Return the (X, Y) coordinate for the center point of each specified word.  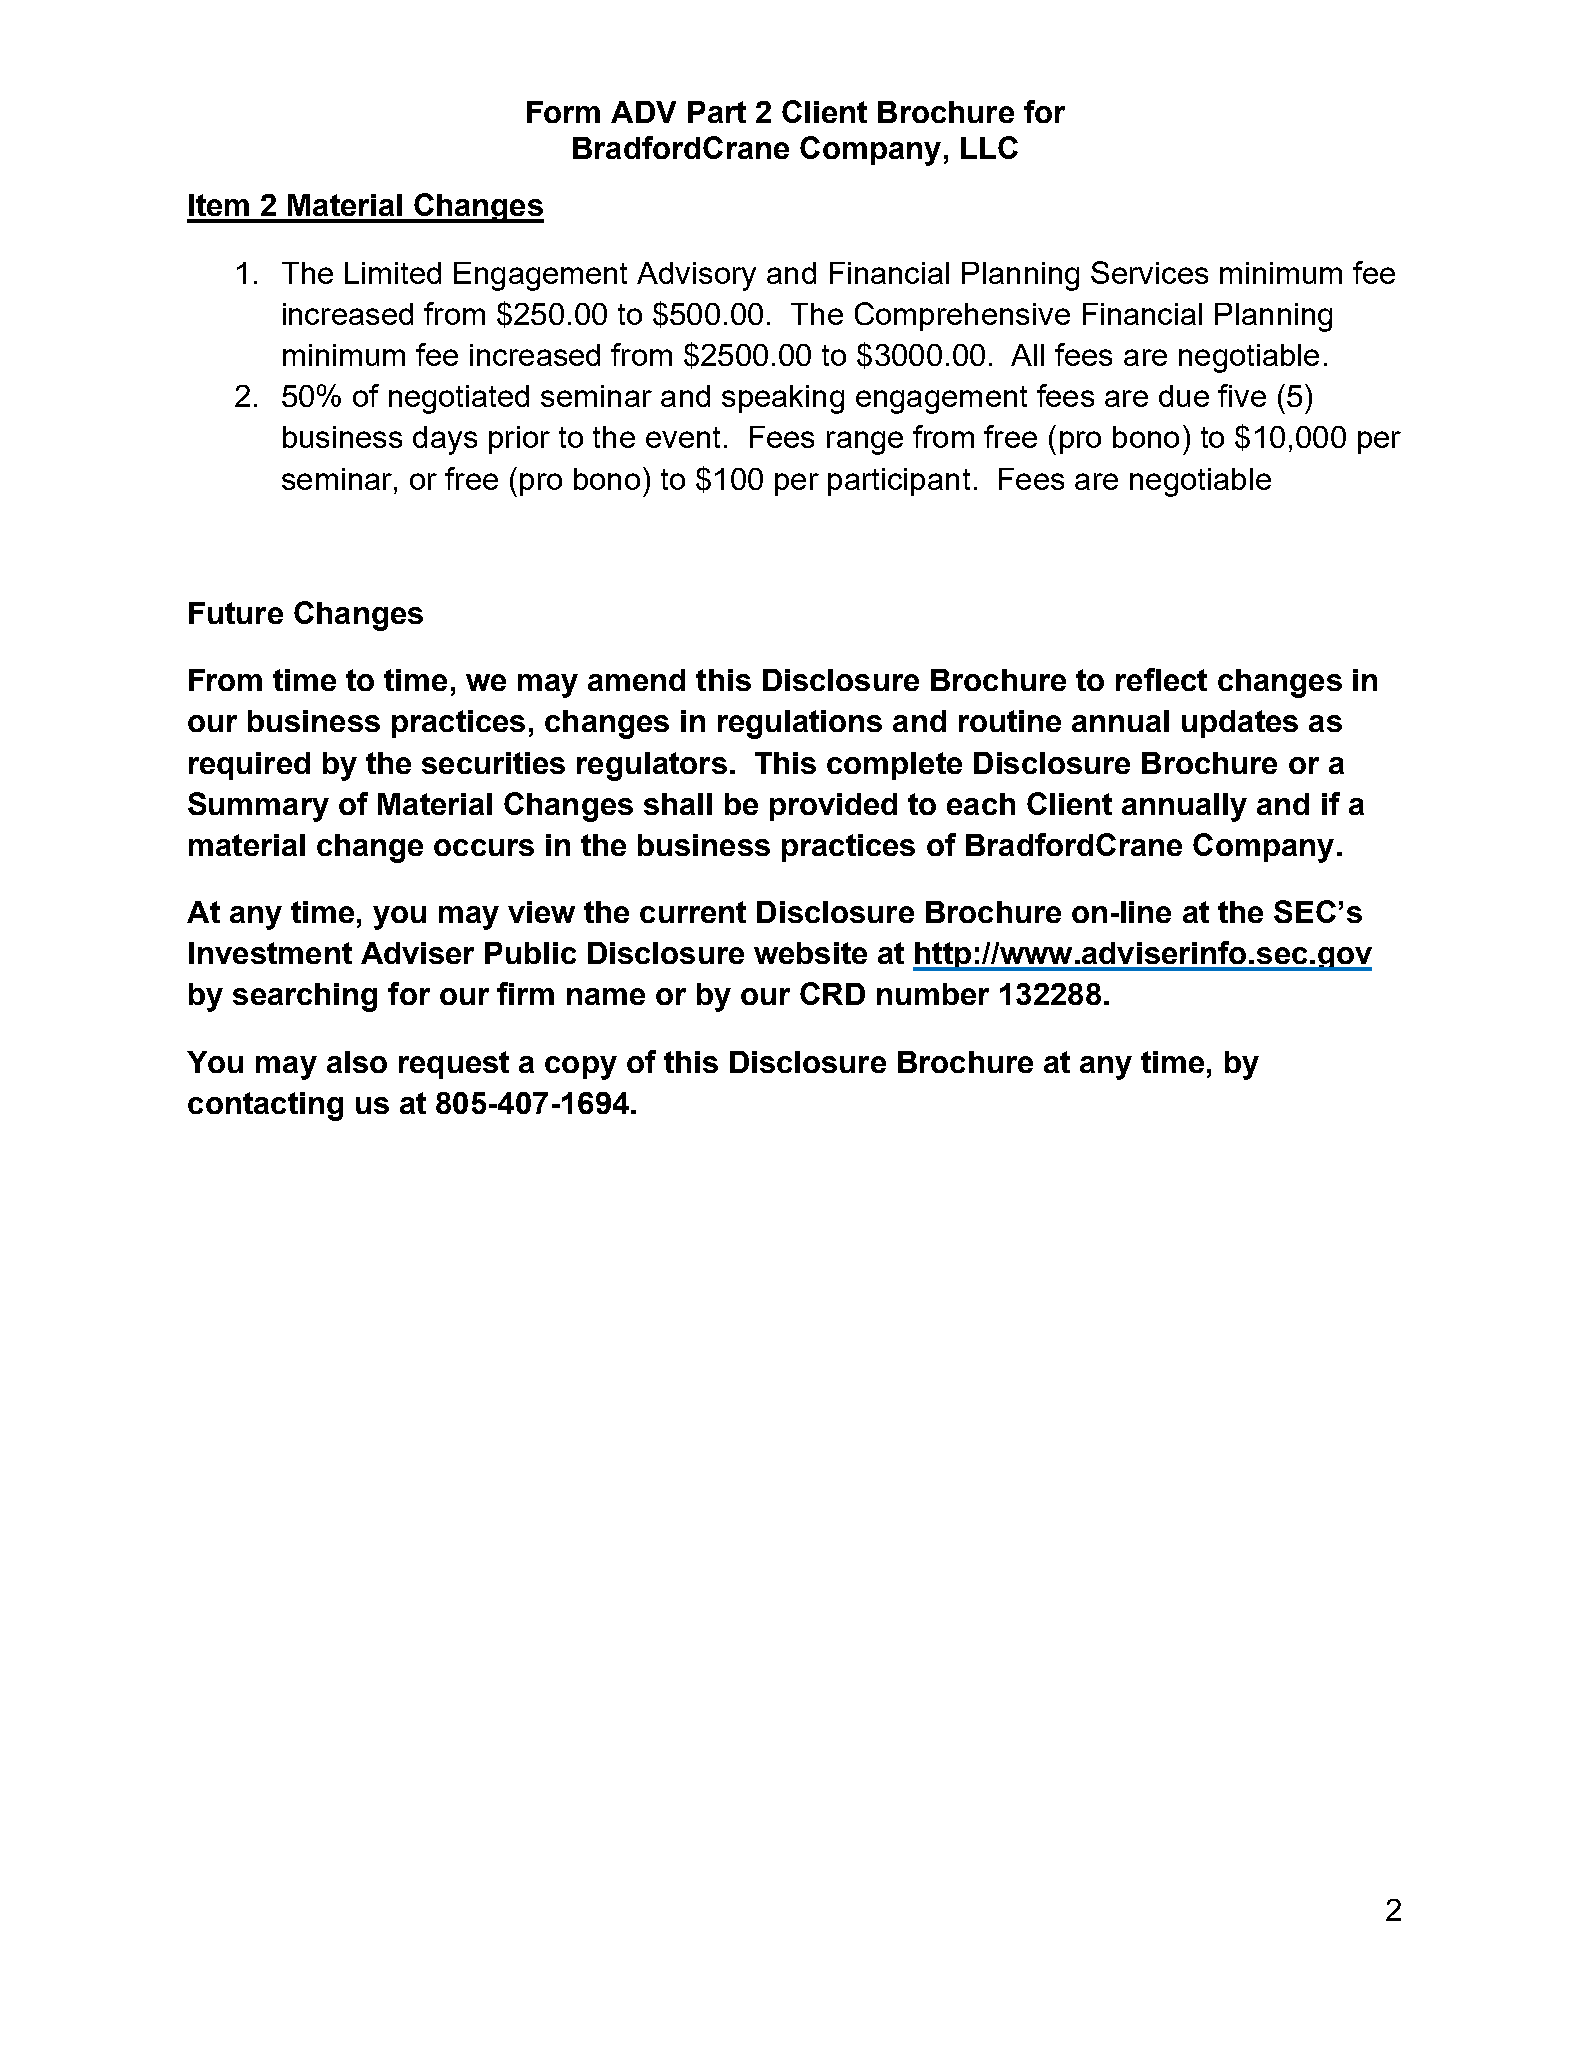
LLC (989, 147)
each (981, 804)
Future (236, 613)
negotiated (459, 399)
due (1184, 396)
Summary (258, 807)
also (357, 1062)
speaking (783, 399)
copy (581, 1068)
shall (678, 804)
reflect (1161, 679)
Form (563, 112)
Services (1149, 272)
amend (636, 680)
